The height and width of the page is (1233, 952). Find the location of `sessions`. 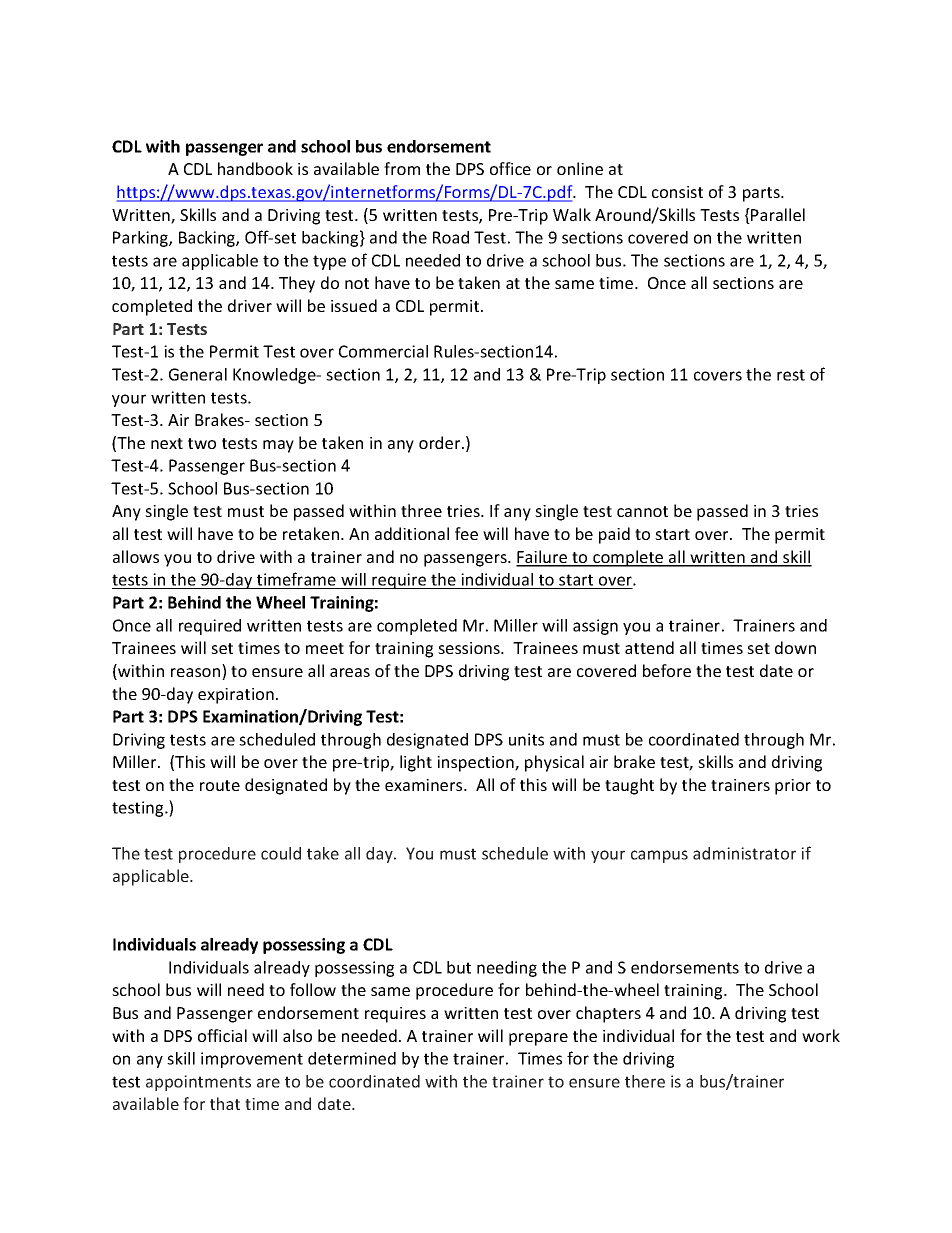

sessions is located at coordinates (470, 648).
